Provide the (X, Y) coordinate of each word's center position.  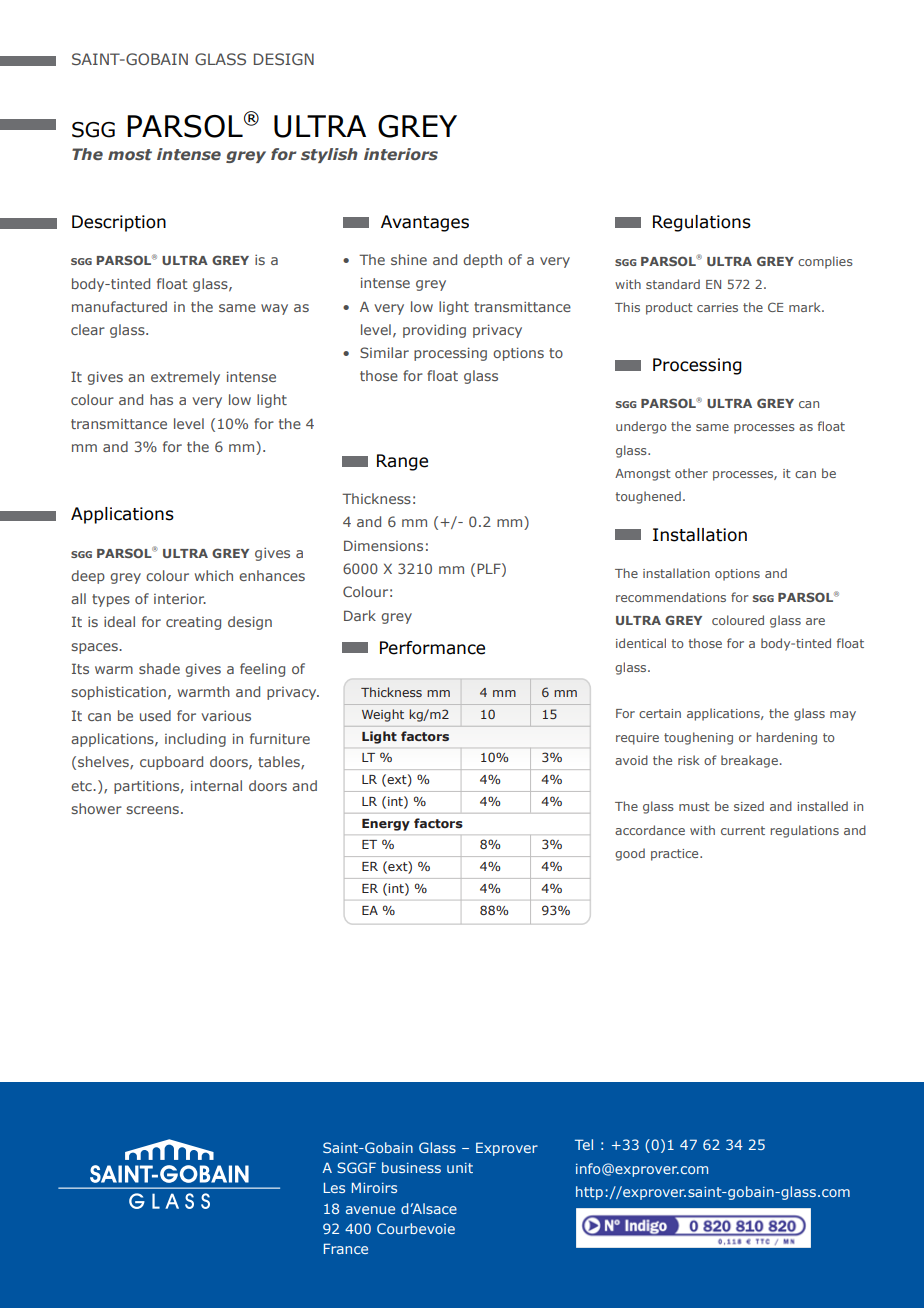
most (130, 154)
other (691, 473)
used (155, 715)
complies (825, 262)
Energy (386, 825)
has (161, 399)
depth (482, 261)
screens (152, 810)
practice (676, 855)
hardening (786, 738)
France (346, 1248)
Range (402, 462)
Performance (432, 648)
